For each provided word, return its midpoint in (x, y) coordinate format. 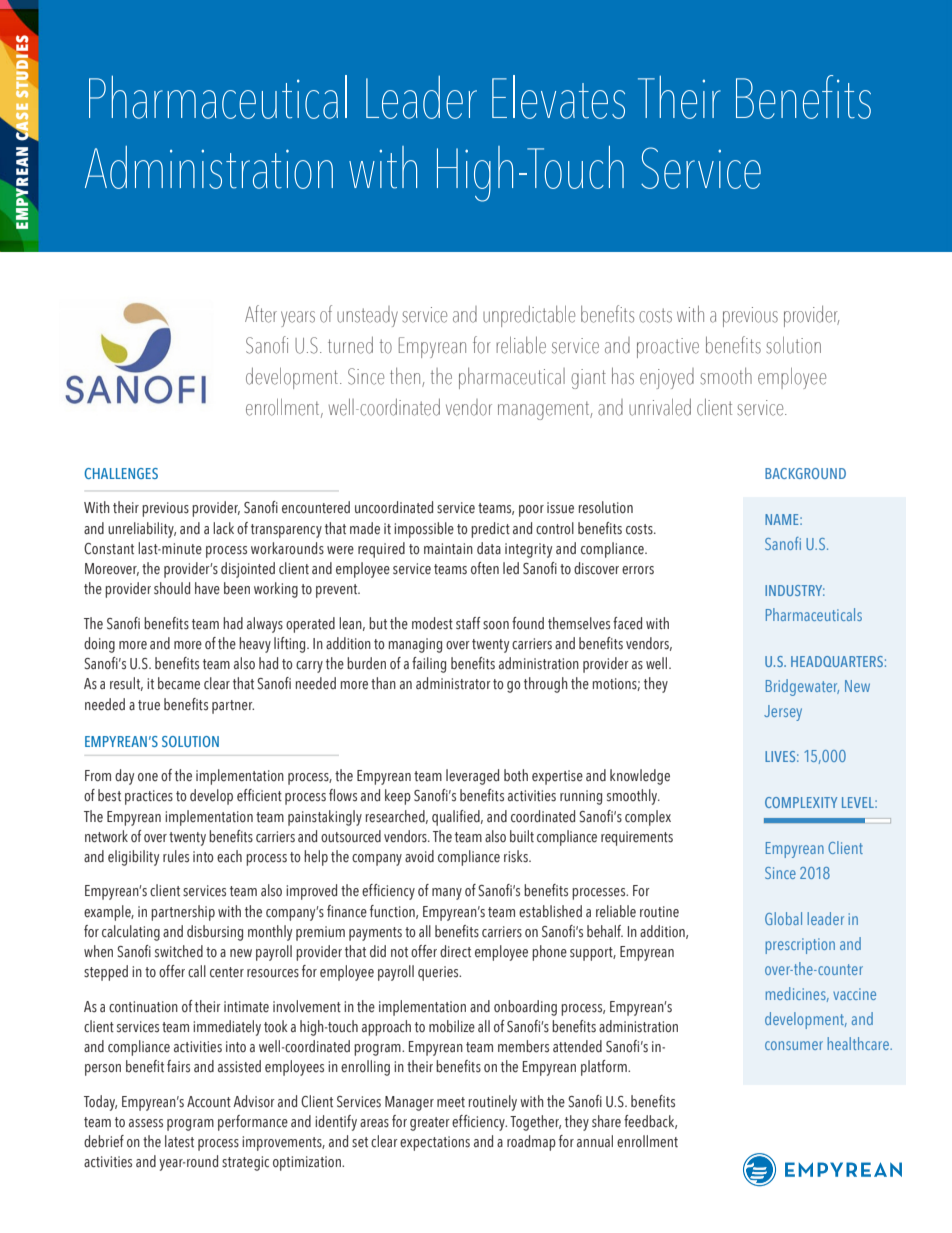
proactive (668, 348)
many (447, 894)
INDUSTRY (795, 590)
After (261, 314)
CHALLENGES (121, 473)
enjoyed (667, 378)
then (406, 377)
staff (468, 623)
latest (179, 1141)
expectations (435, 1143)
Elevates (558, 97)
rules (176, 856)
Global (783, 918)
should (172, 588)
